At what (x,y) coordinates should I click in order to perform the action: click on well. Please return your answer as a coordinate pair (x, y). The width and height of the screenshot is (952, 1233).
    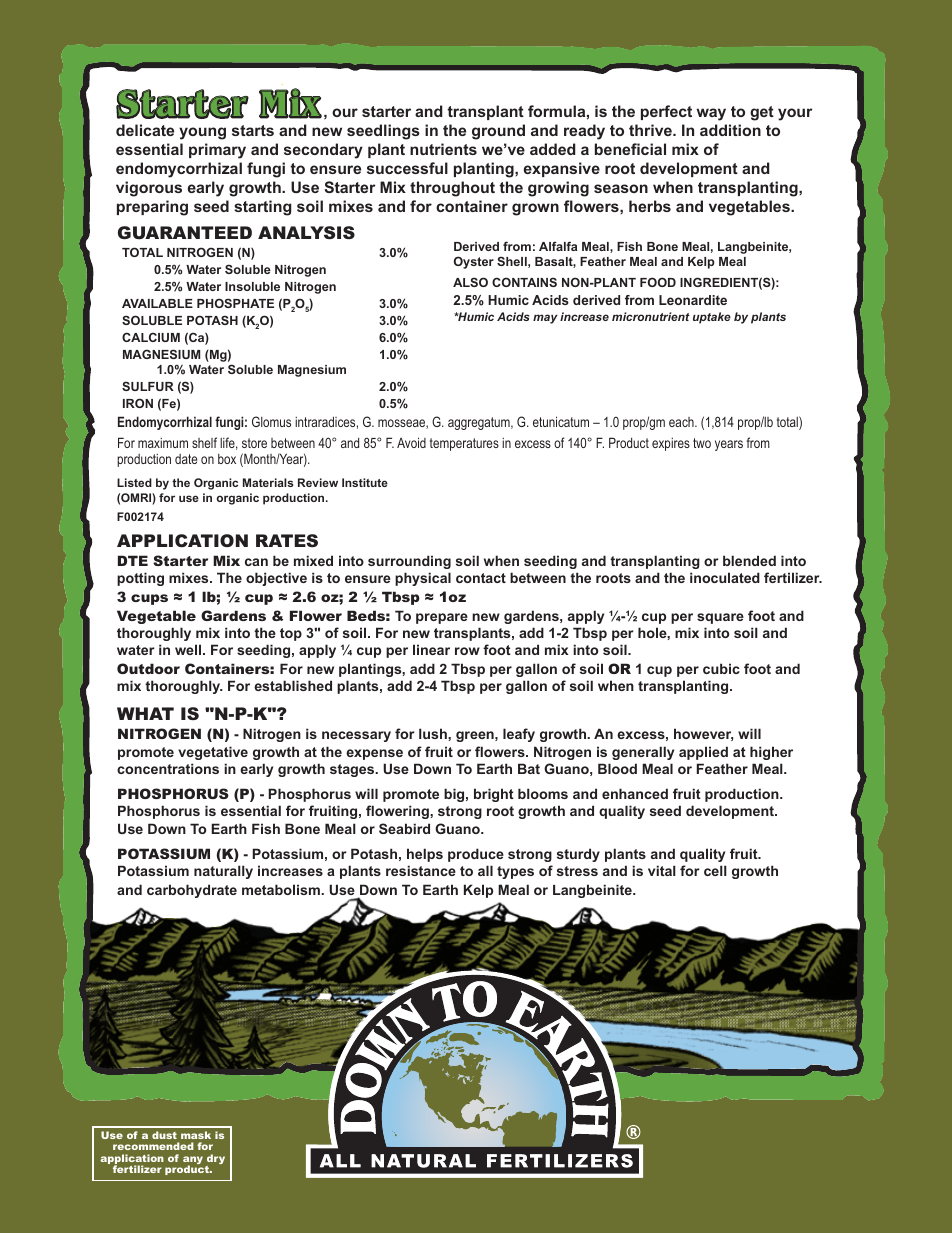
    Looking at the image, I should click on (189, 649).
